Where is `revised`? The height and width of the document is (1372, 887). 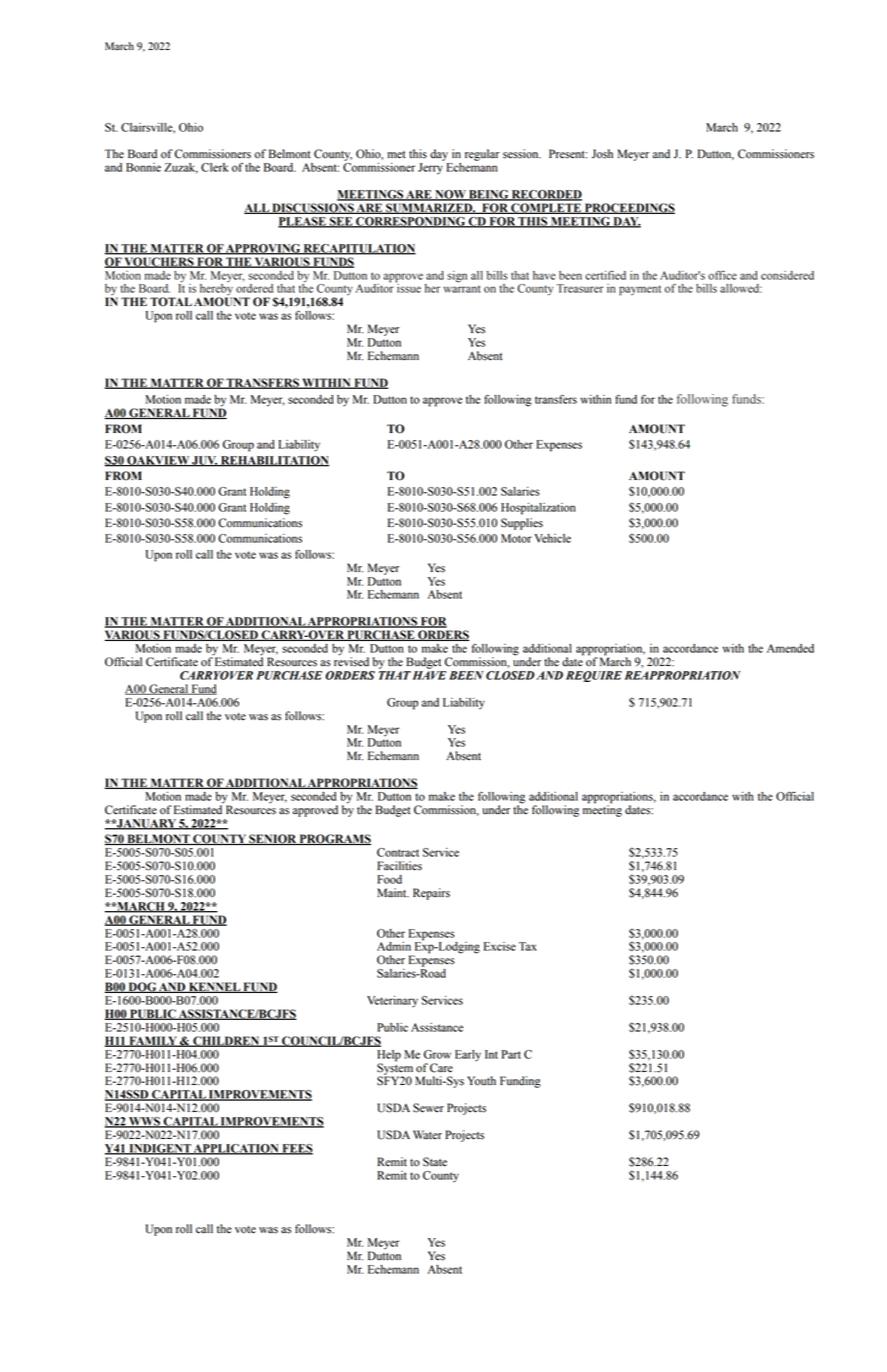 revised is located at coordinates (351, 661).
